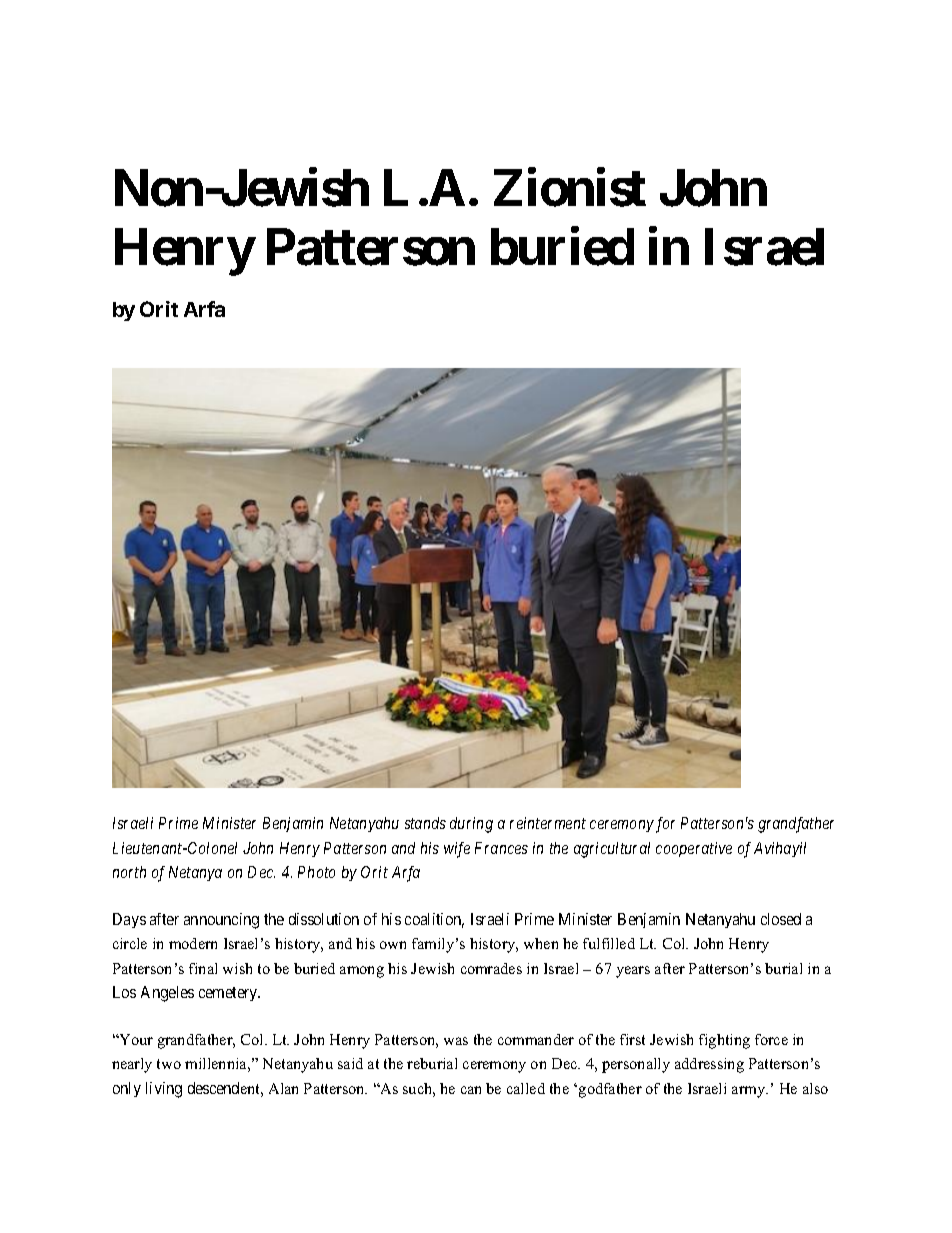  I want to click on wife, so click(457, 850).
